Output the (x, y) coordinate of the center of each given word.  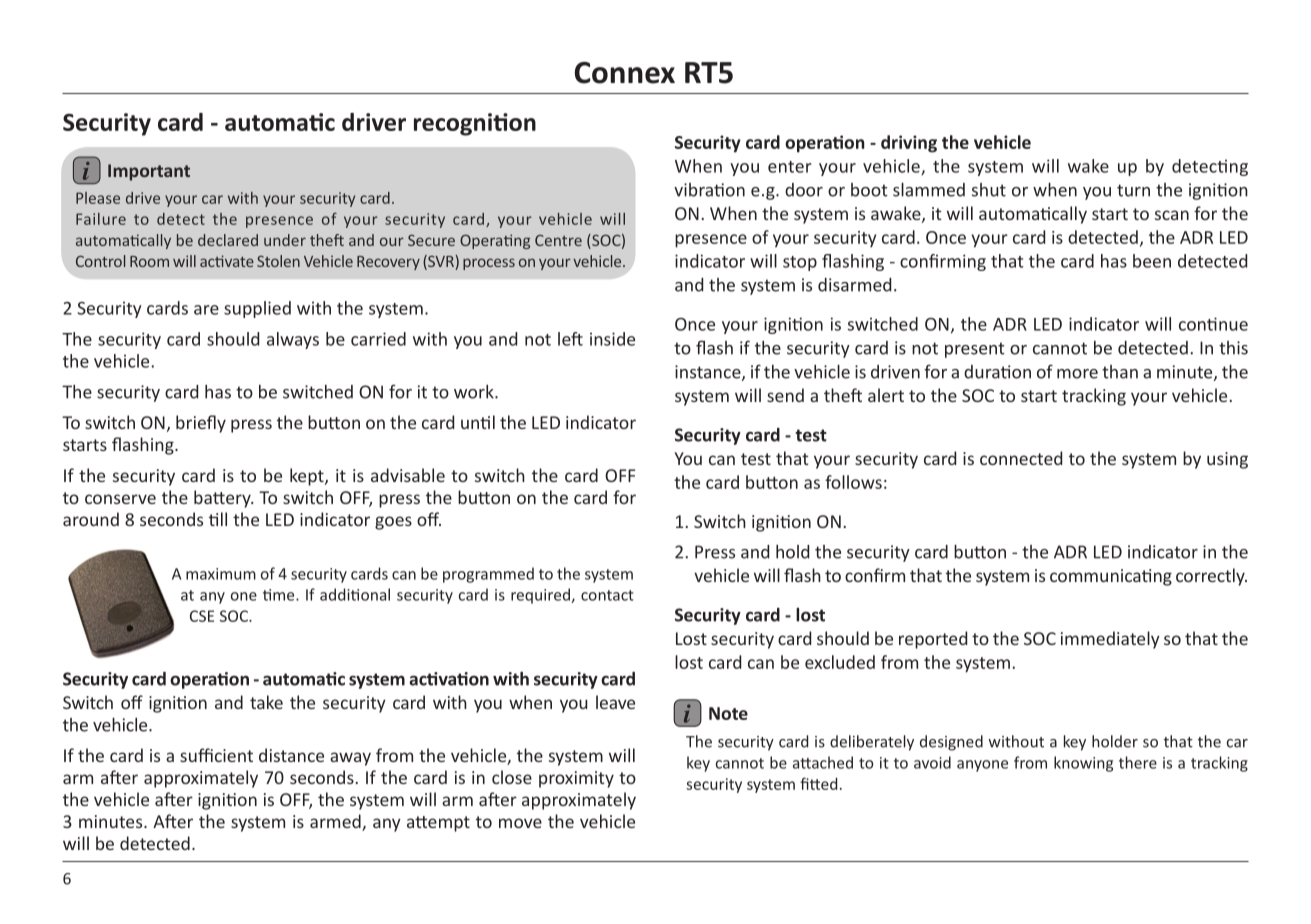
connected (1021, 458)
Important (149, 172)
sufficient (216, 755)
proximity (576, 779)
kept (308, 477)
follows (853, 482)
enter (790, 167)
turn (1133, 190)
